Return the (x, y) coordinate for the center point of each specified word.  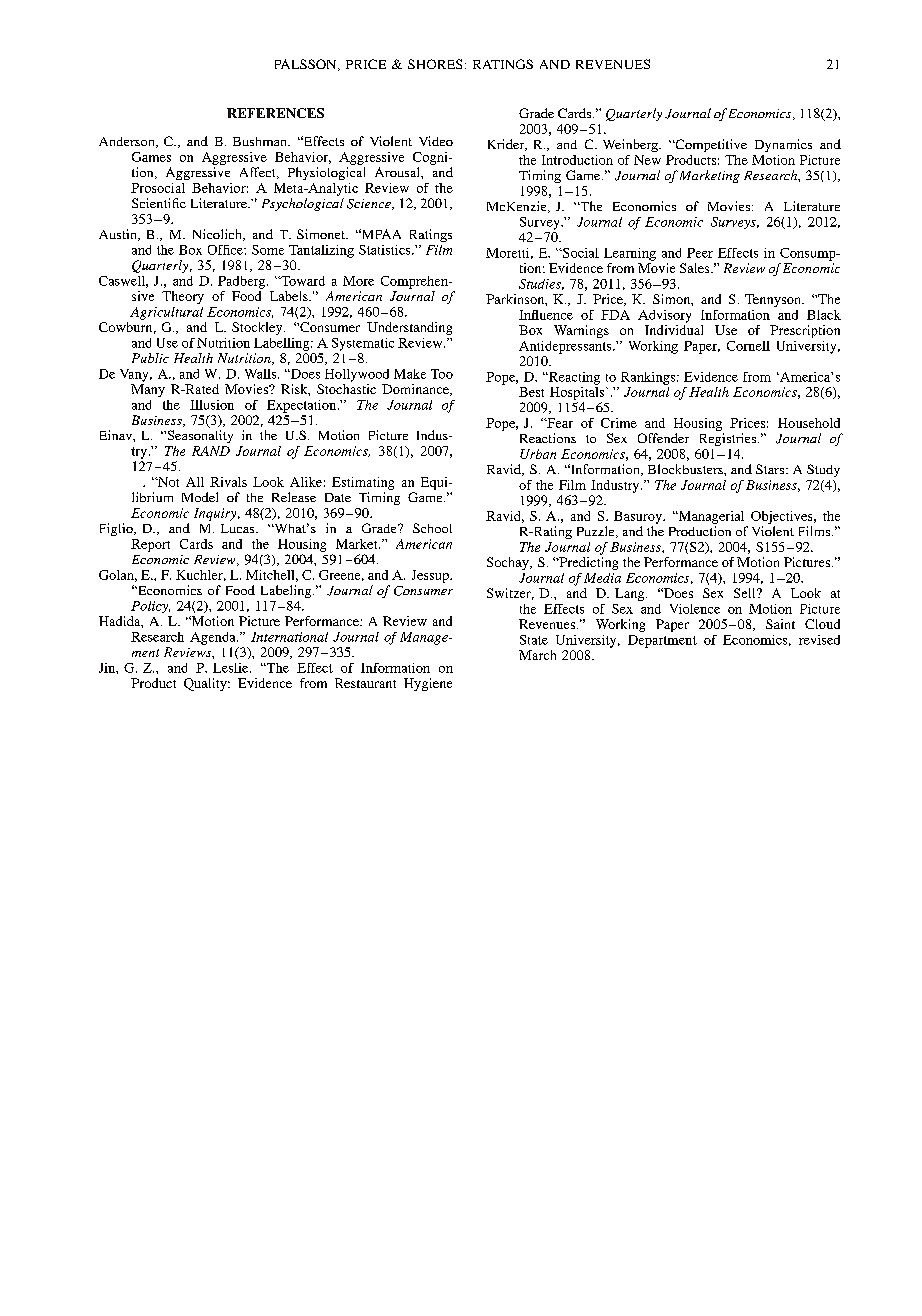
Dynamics (783, 145)
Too (442, 374)
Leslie (232, 668)
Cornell (748, 346)
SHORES (435, 64)
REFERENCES (275, 113)
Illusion (212, 405)
